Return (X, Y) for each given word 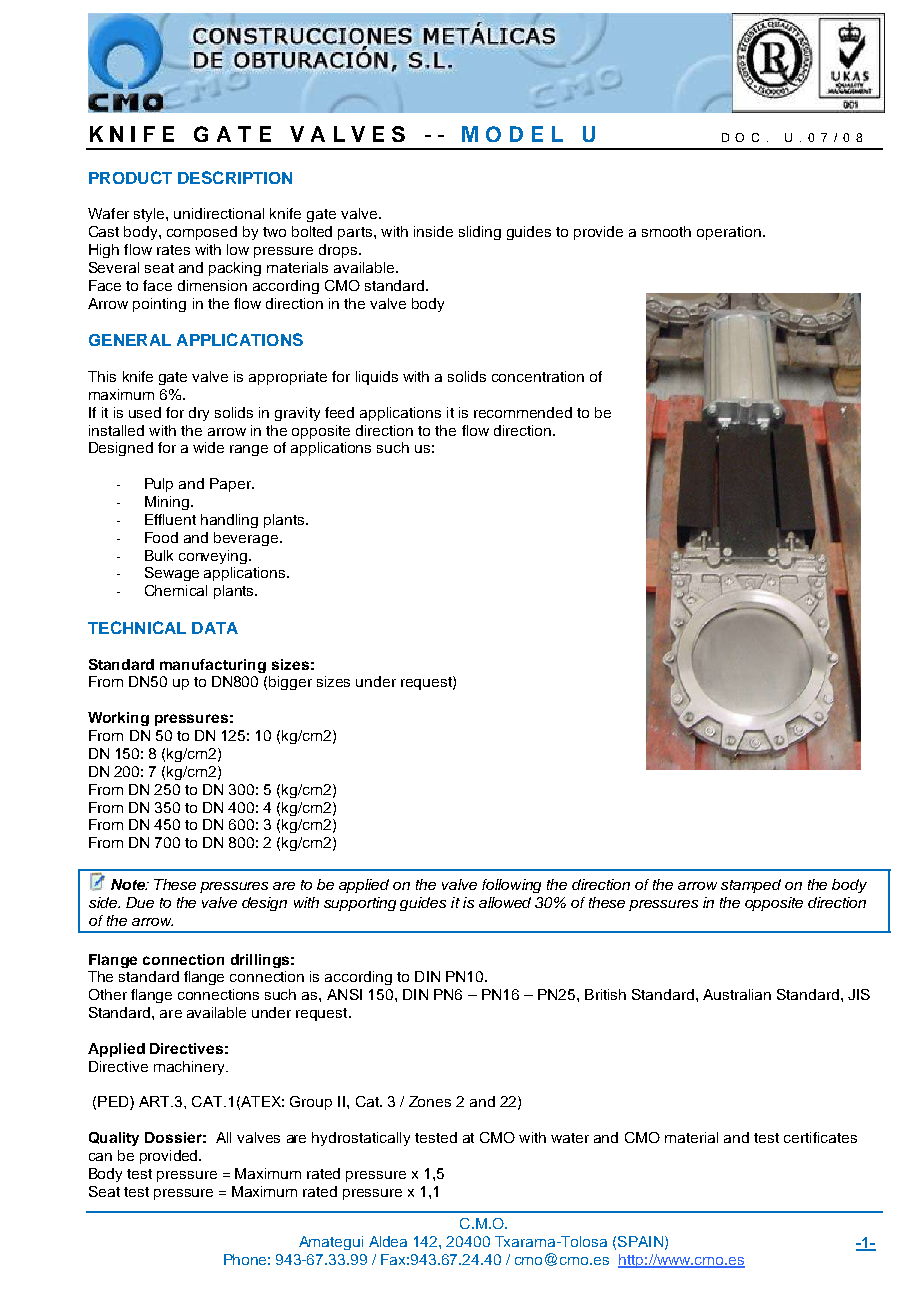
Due (140, 902)
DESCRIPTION (235, 177)
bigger (290, 683)
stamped (751, 886)
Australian (737, 994)
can (100, 1157)
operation (729, 233)
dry (199, 414)
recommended (523, 412)
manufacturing (213, 666)
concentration (538, 376)
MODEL (512, 134)
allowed (505, 902)
